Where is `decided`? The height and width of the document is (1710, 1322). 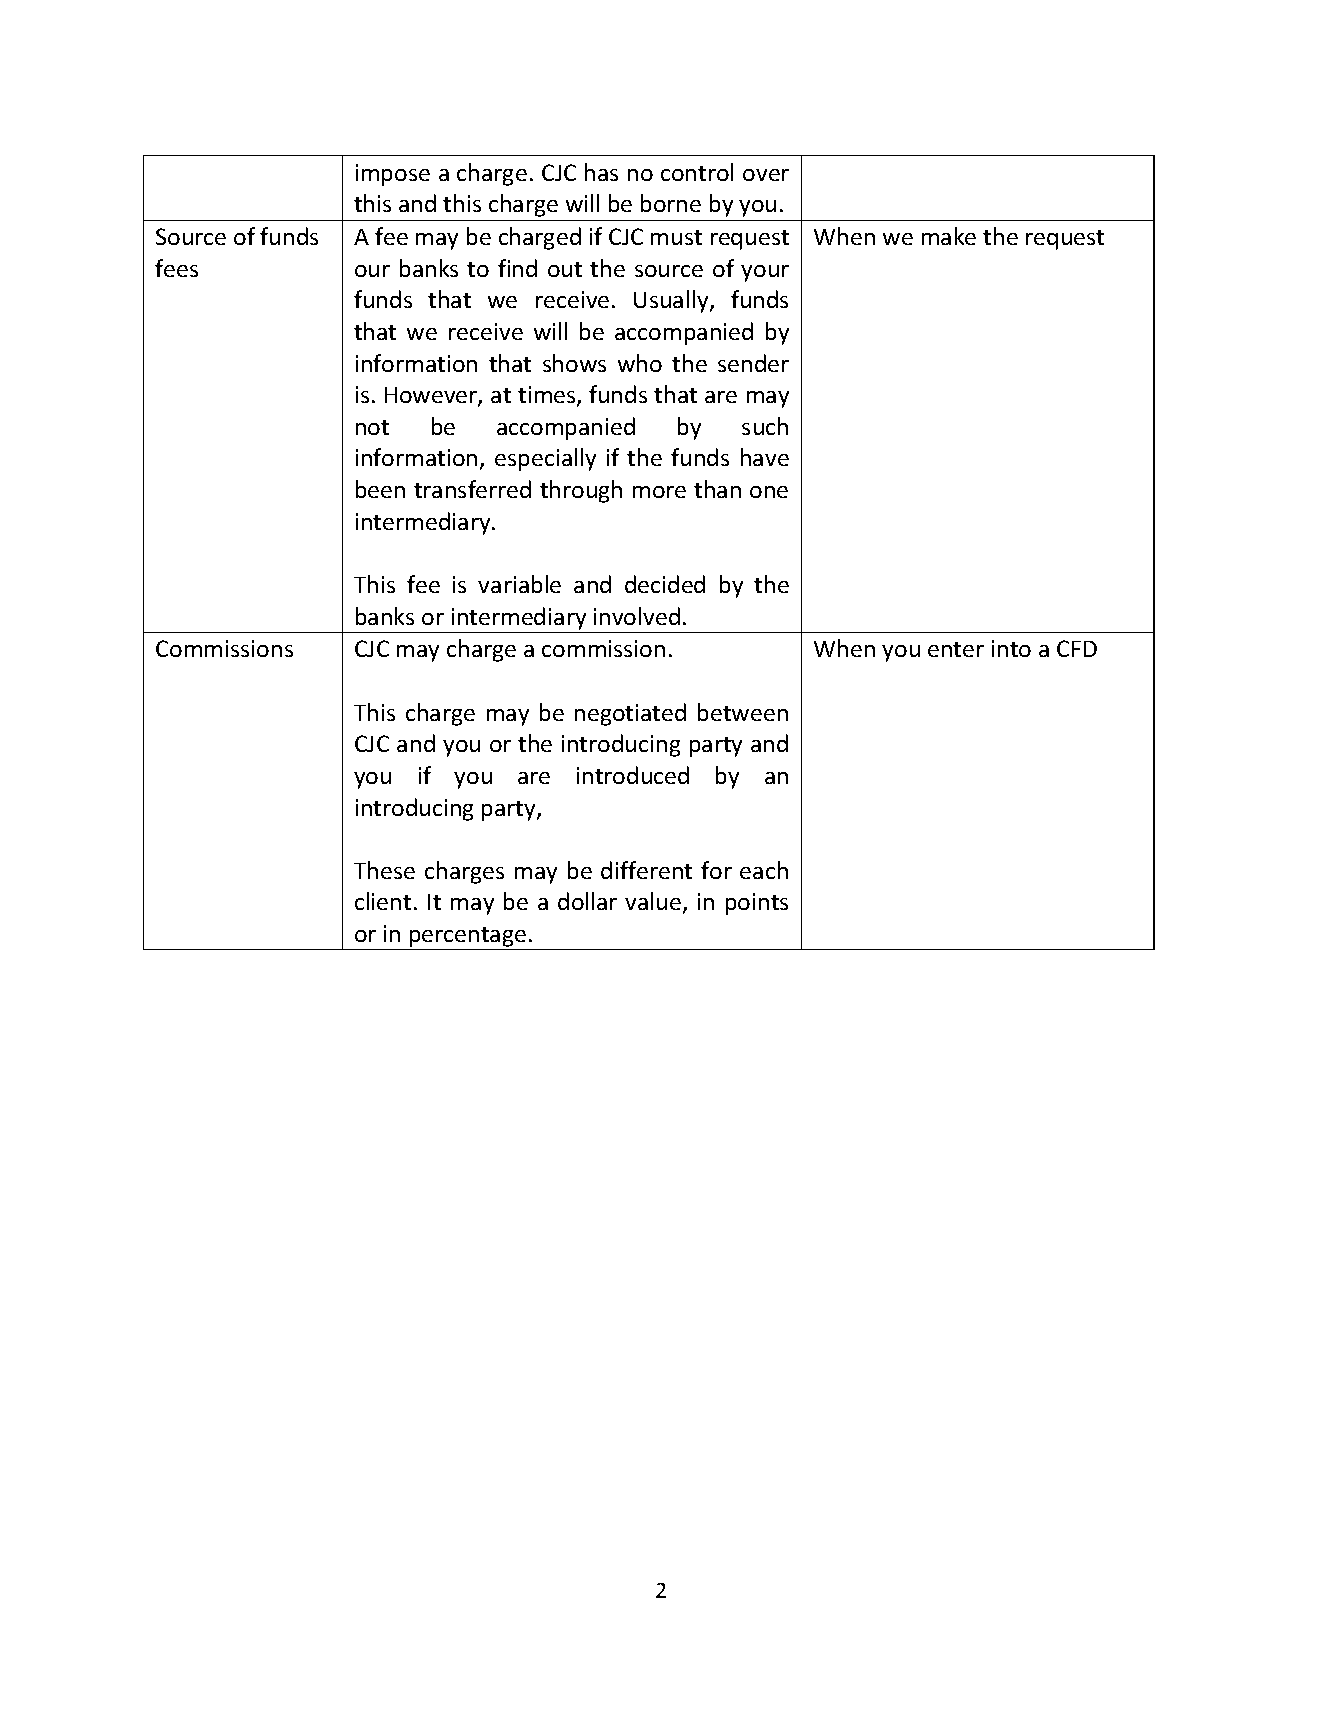
decided is located at coordinates (665, 584).
